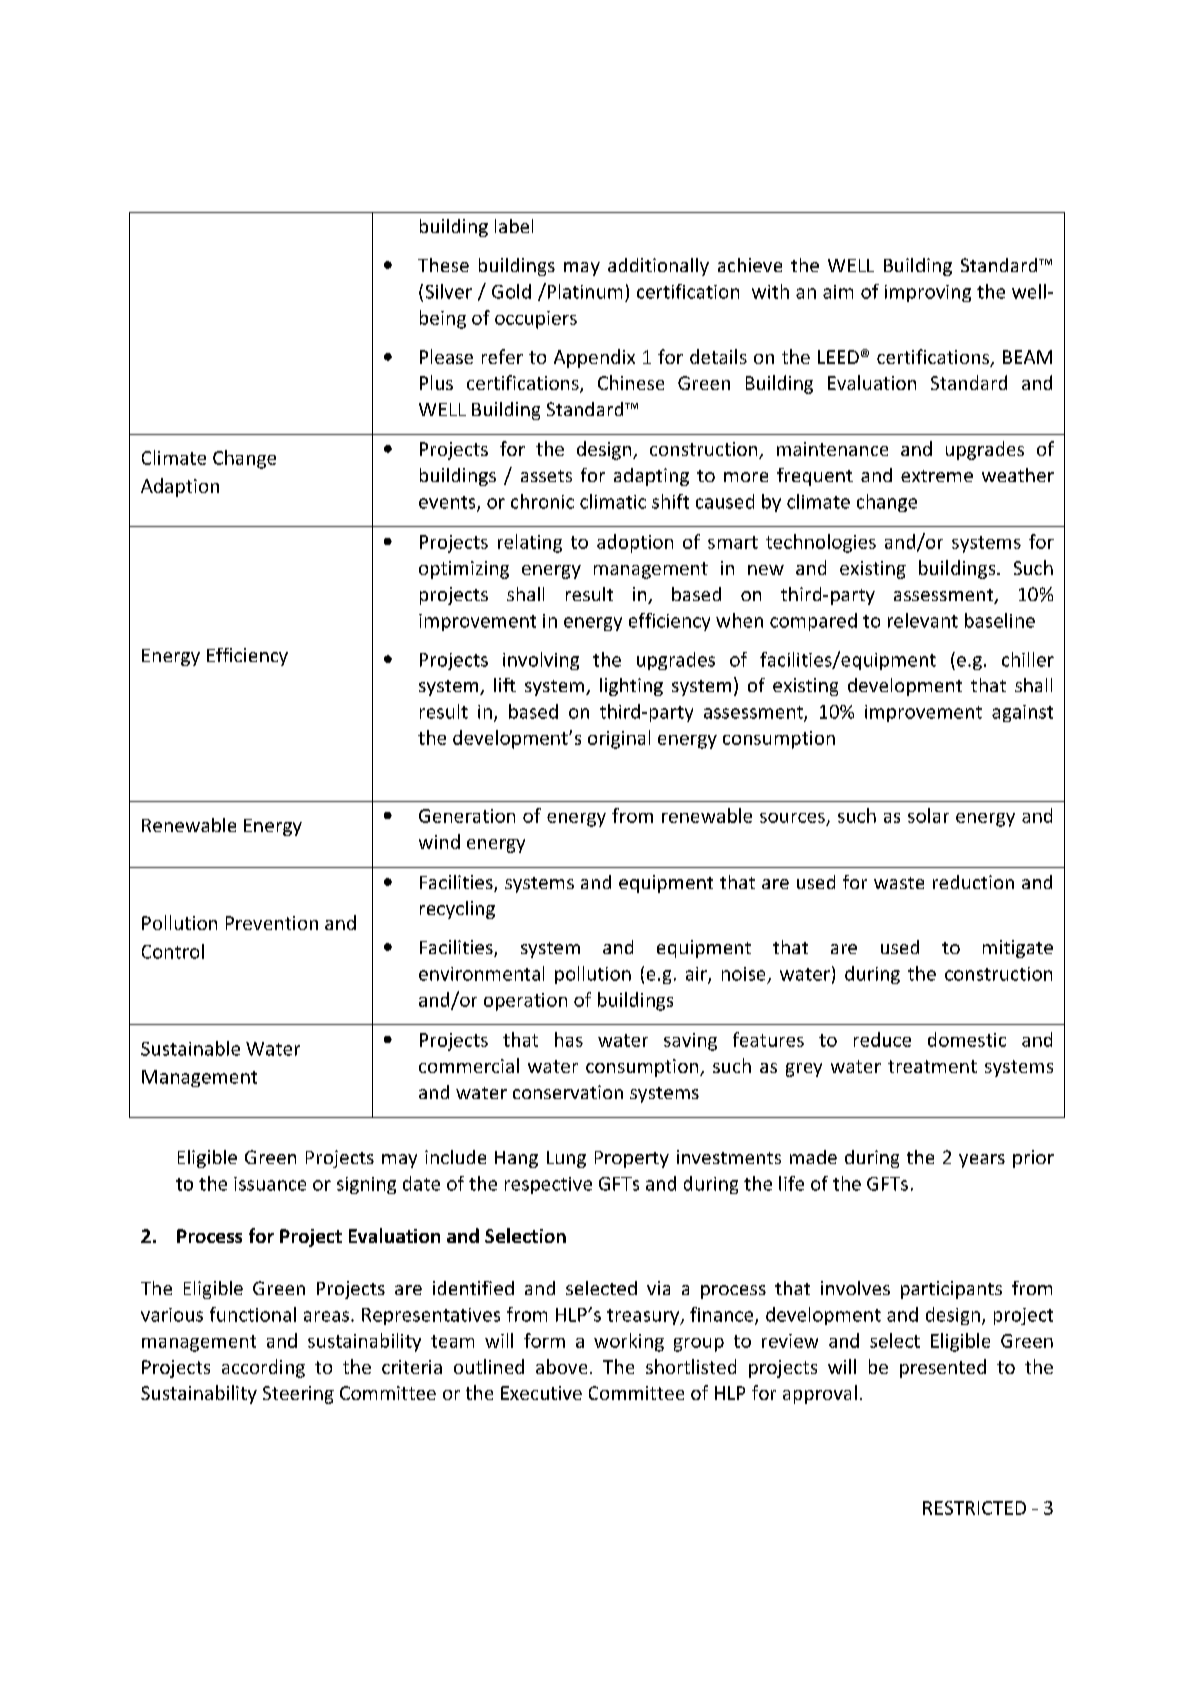 The image size is (1193, 1688). What do you see at coordinates (923, 620) in the screenshot?
I see `relevant` at bounding box center [923, 620].
